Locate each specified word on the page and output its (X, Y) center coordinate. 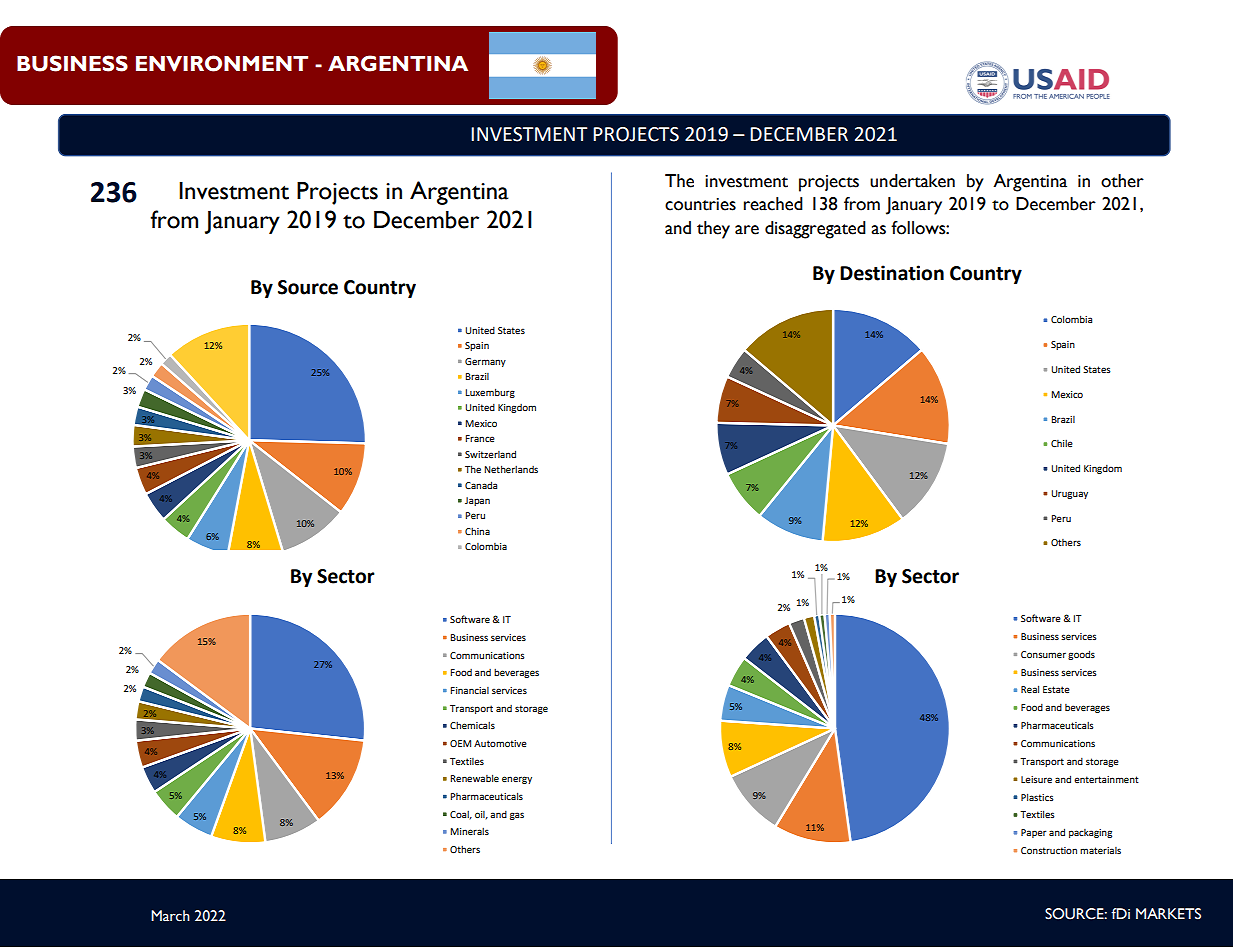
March (170, 916)
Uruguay (1069, 494)
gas (517, 816)
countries (700, 204)
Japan (477, 501)
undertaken (912, 181)
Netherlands (511, 469)
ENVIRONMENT (222, 63)
